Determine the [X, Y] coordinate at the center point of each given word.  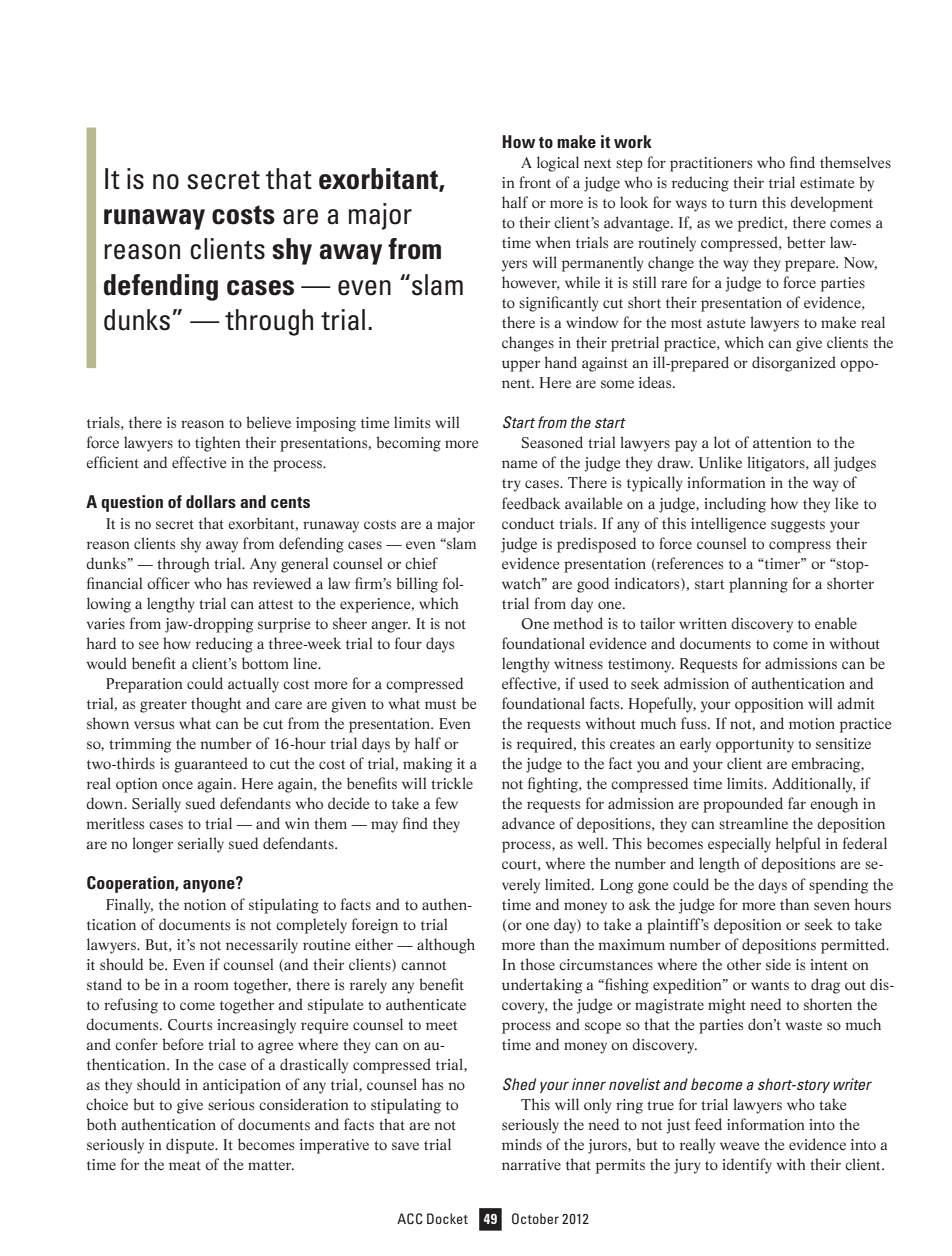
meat [185, 1165]
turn [743, 204]
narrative [531, 1165]
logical [558, 164]
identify [747, 1166]
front [535, 182]
